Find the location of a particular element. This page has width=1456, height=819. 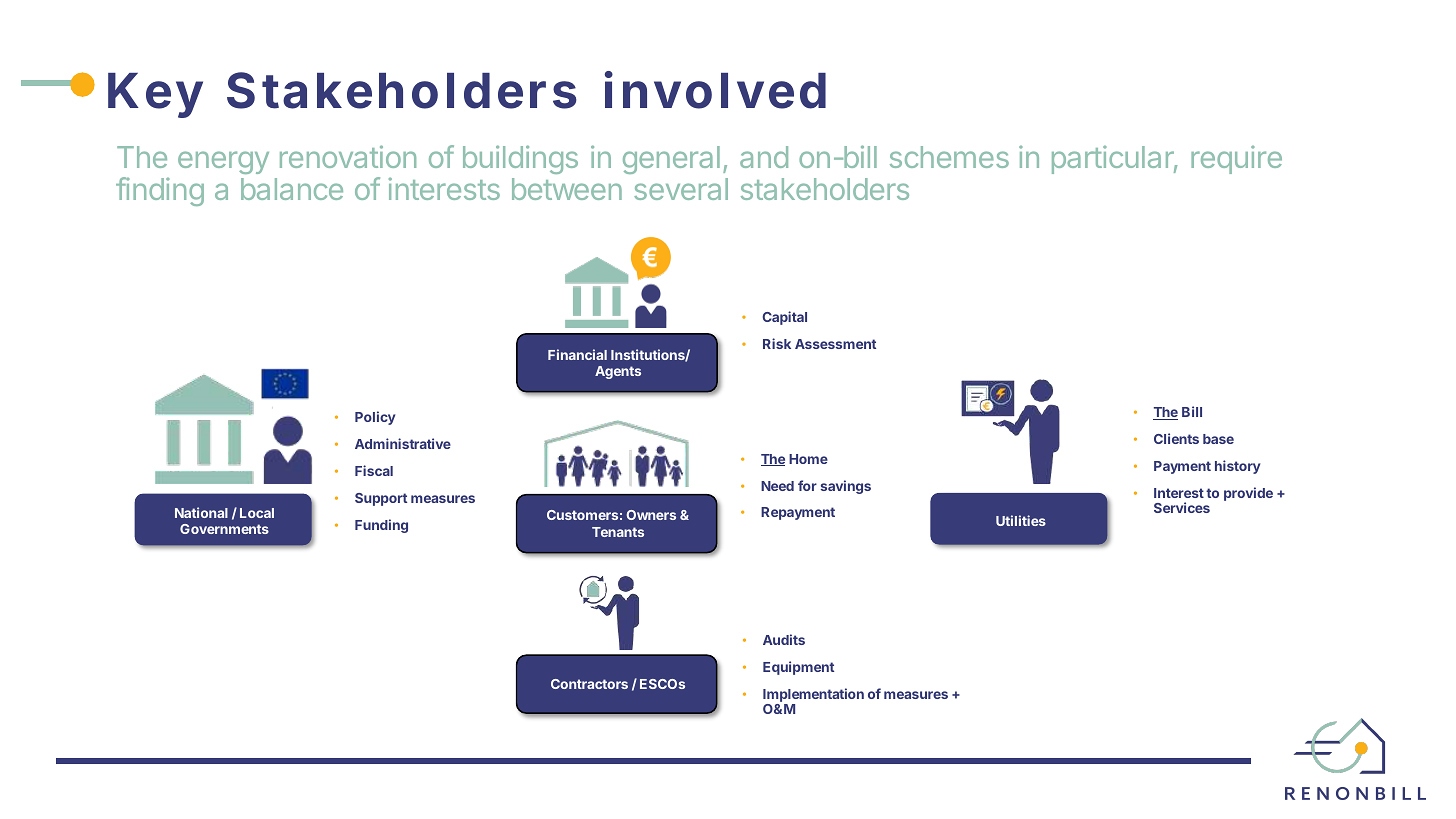

Clients is located at coordinates (1176, 438).
